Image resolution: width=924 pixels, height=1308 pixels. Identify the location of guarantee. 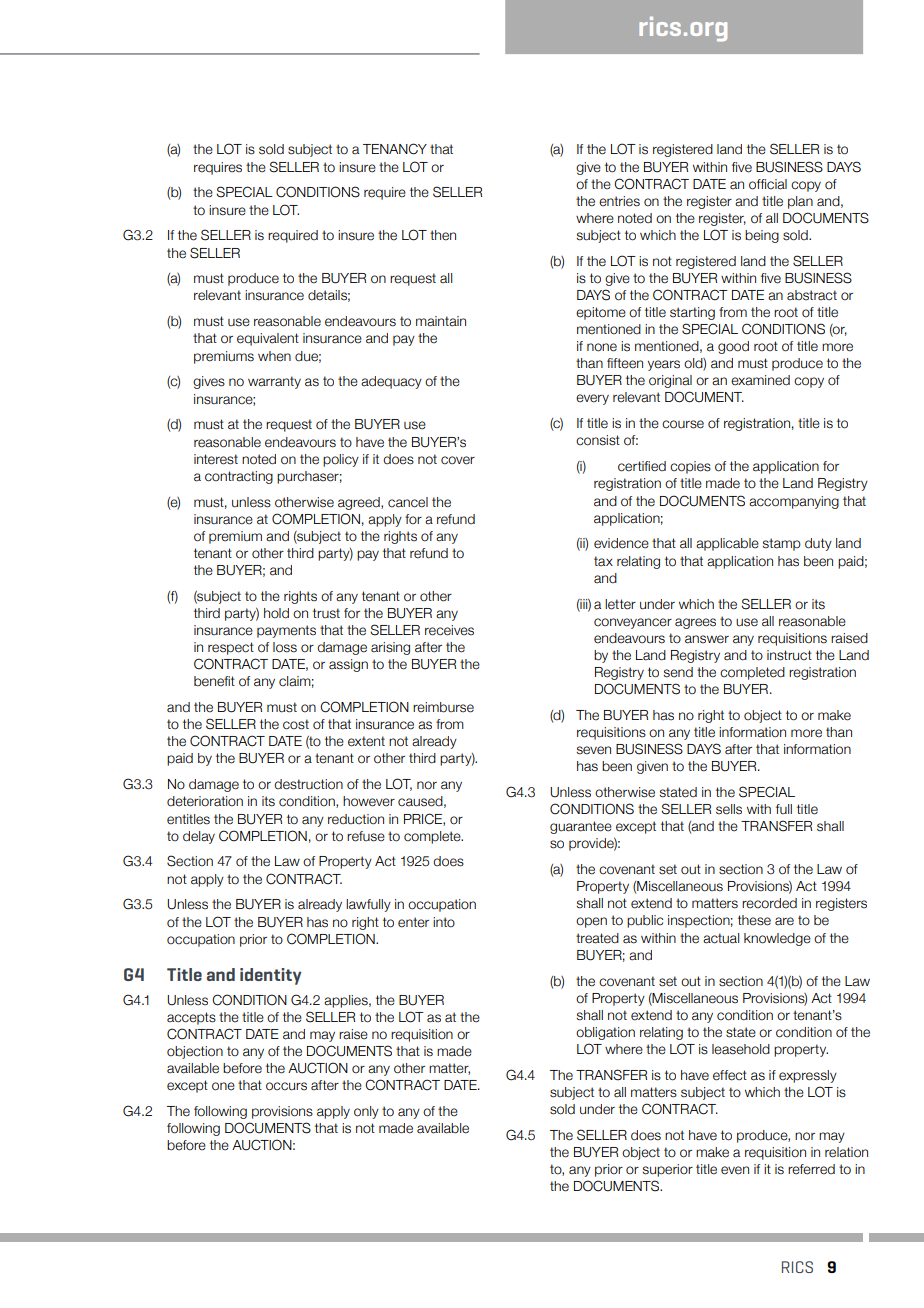
(581, 827).
